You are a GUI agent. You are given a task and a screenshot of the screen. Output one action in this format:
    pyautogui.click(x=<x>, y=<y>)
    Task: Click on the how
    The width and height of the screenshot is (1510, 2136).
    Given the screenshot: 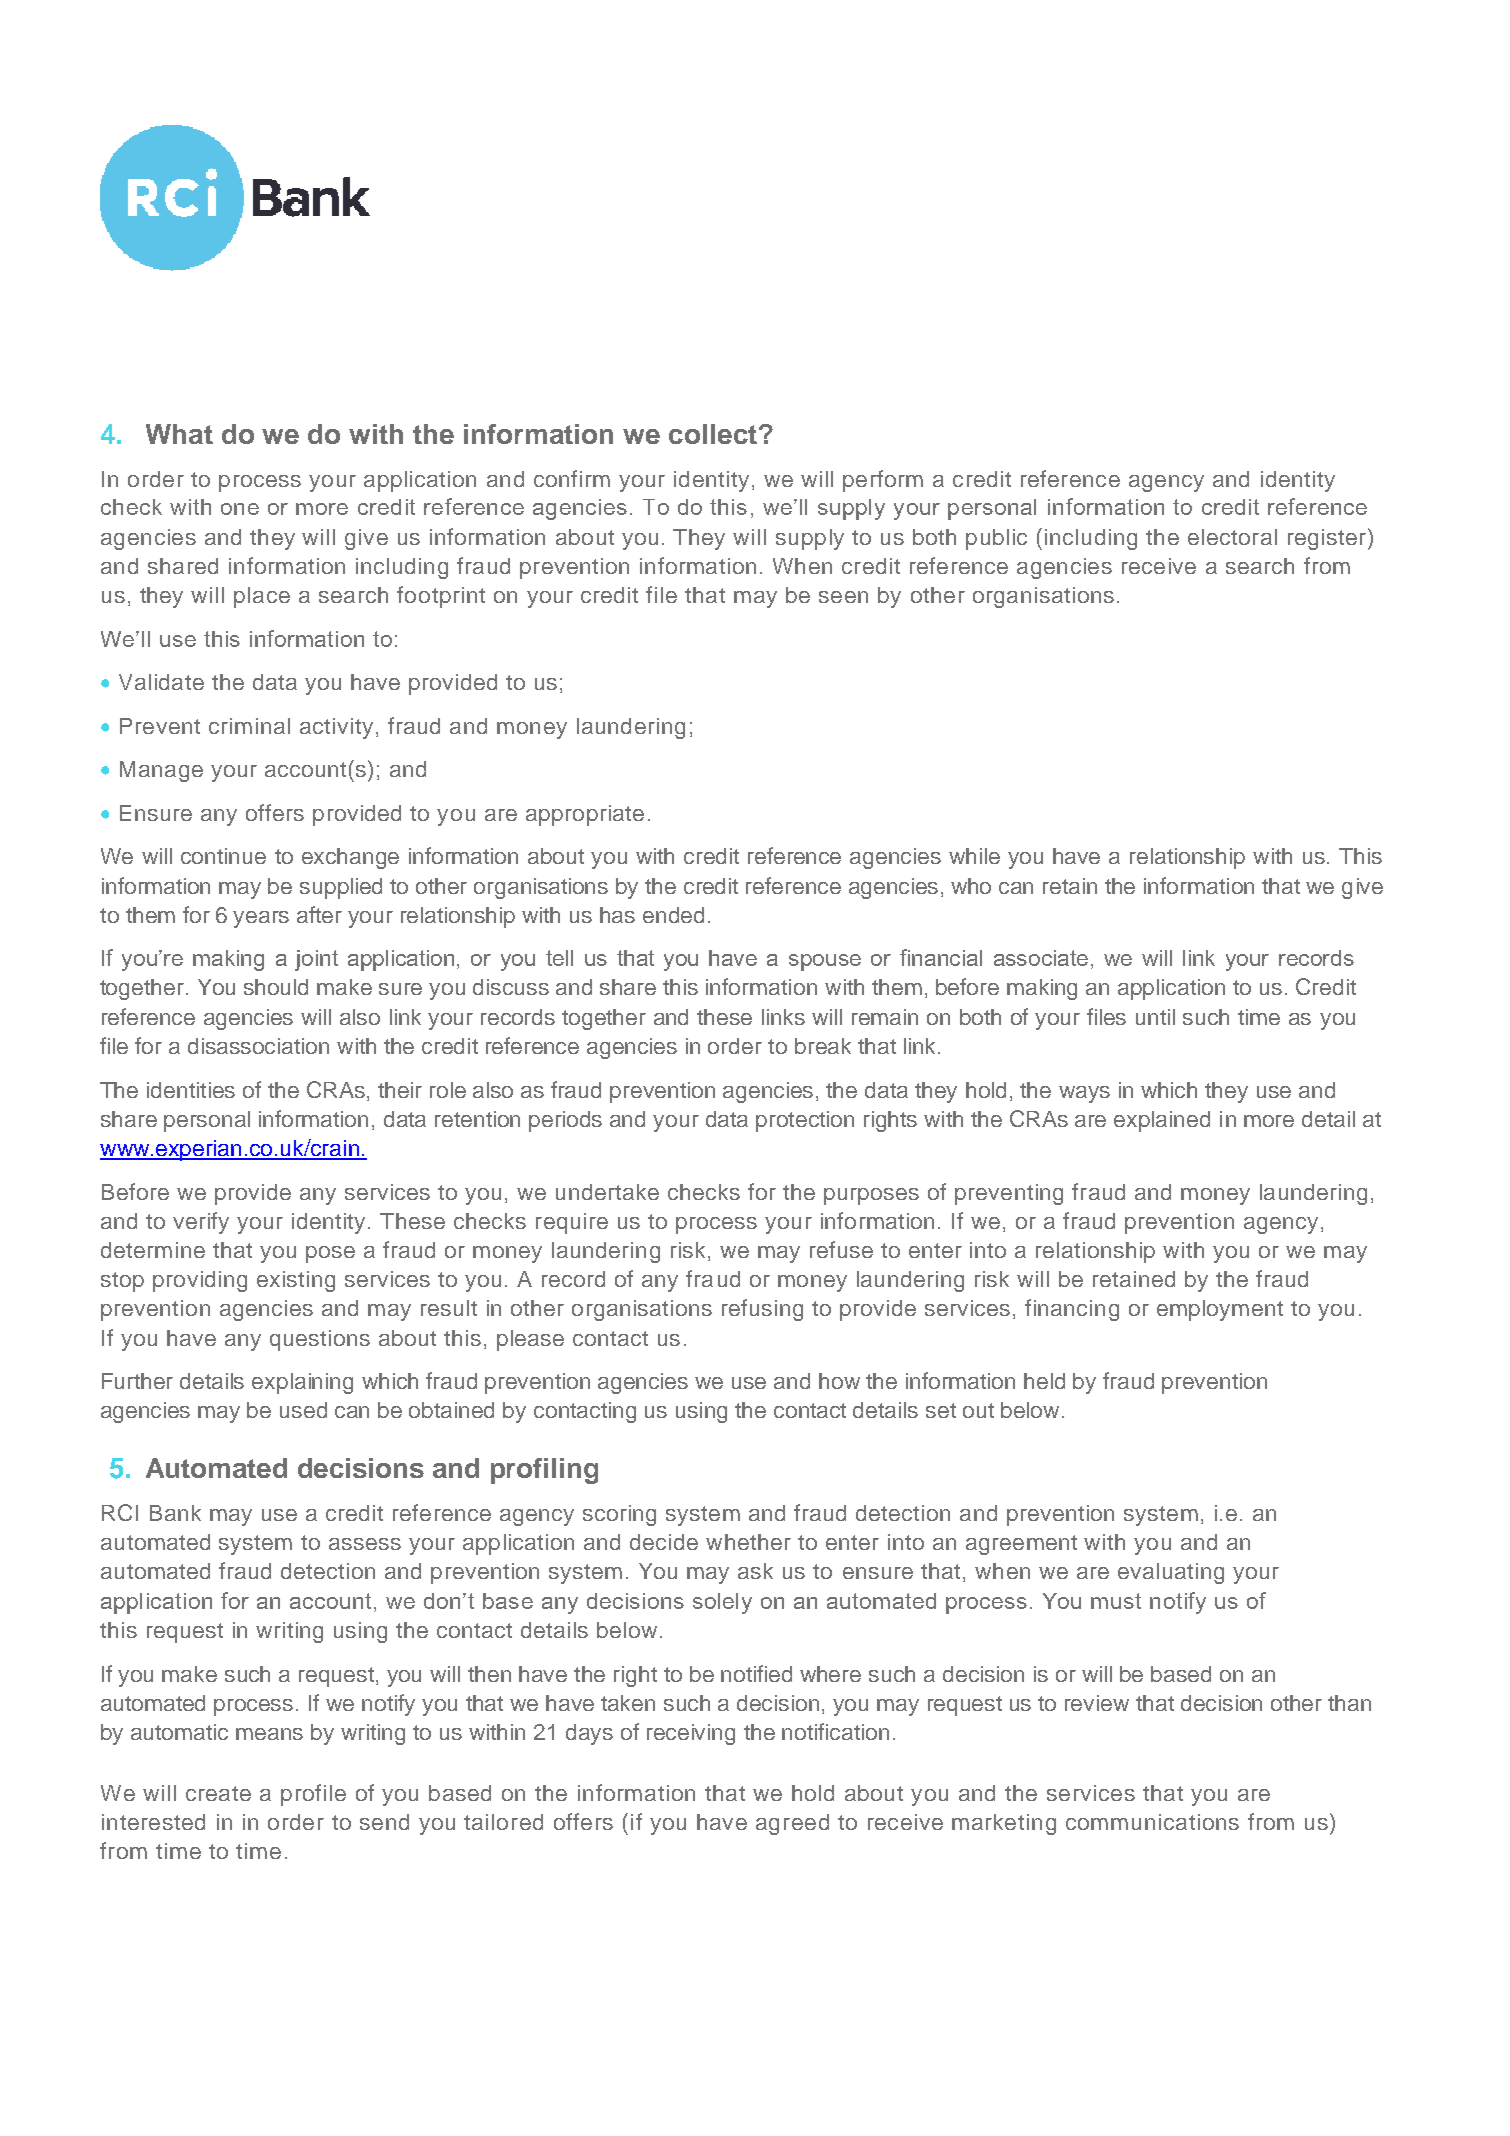 What is the action you would take?
    pyautogui.click(x=839, y=1381)
